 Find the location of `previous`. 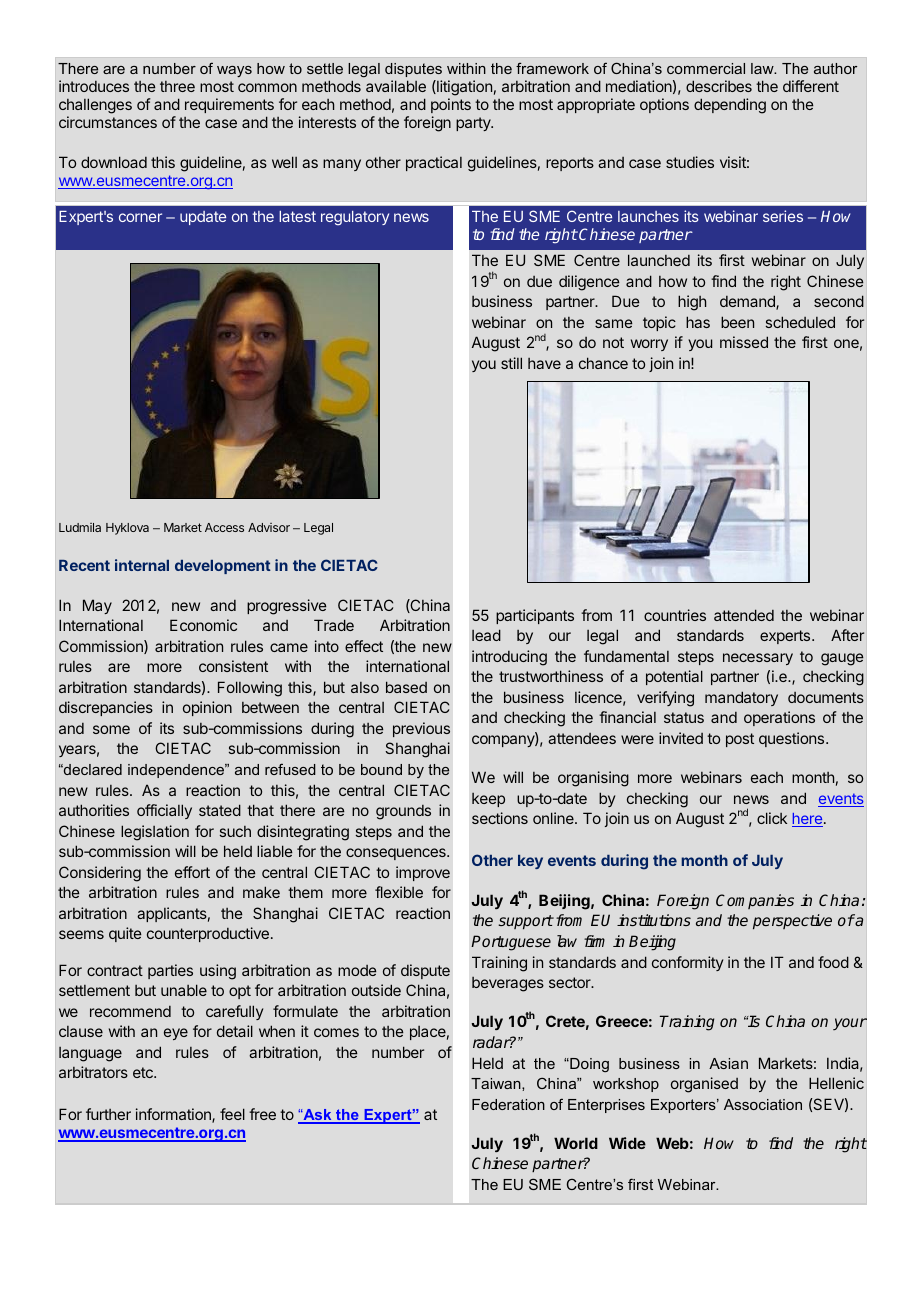

previous is located at coordinates (421, 729).
